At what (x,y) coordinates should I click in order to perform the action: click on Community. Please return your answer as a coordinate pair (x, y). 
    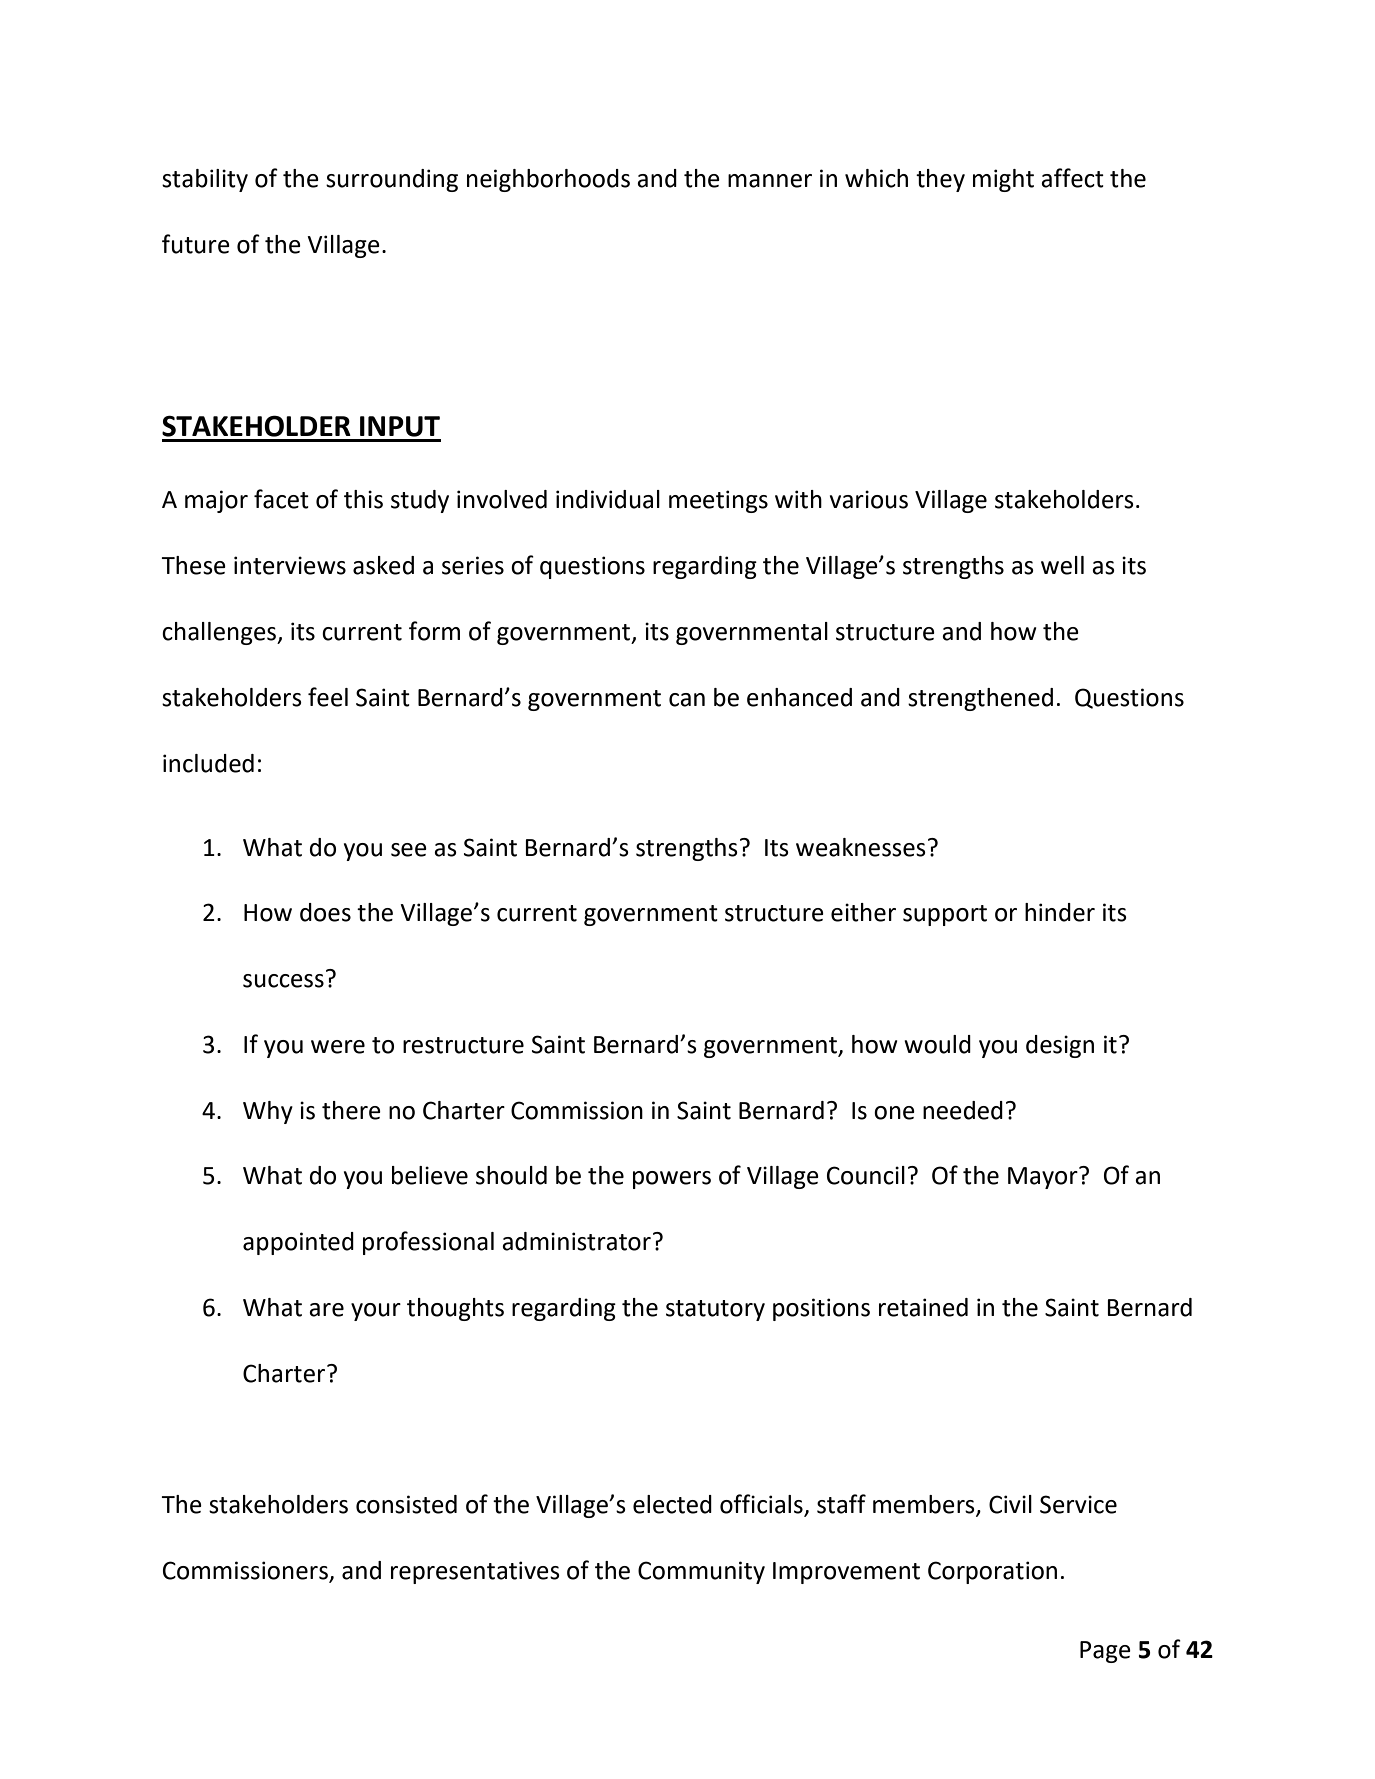
    Looking at the image, I should click on (701, 1572).
